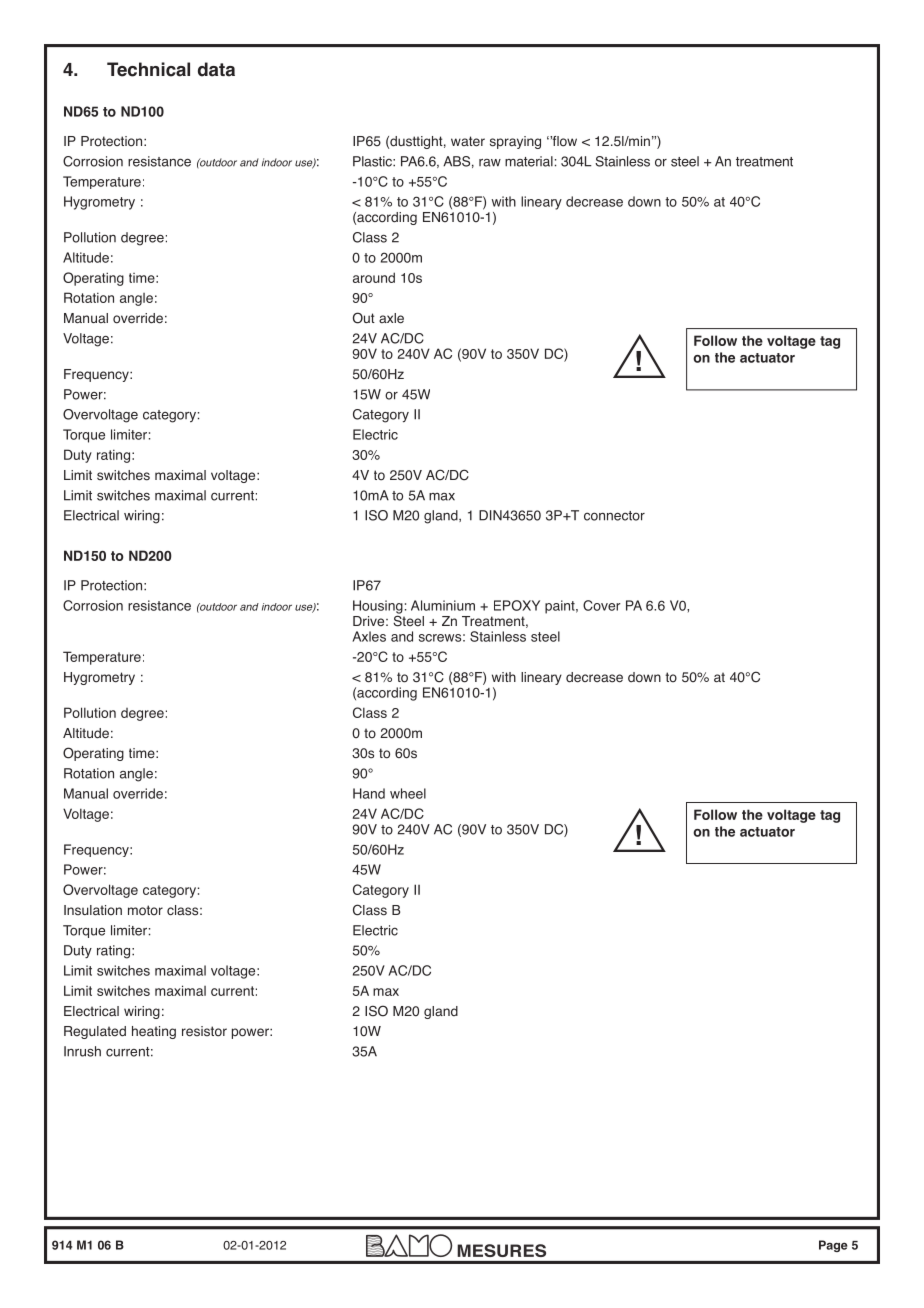 The width and height of the screenshot is (924, 1308). Describe the element at coordinates (563, 141) in the screenshot. I see `flow` at that location.
